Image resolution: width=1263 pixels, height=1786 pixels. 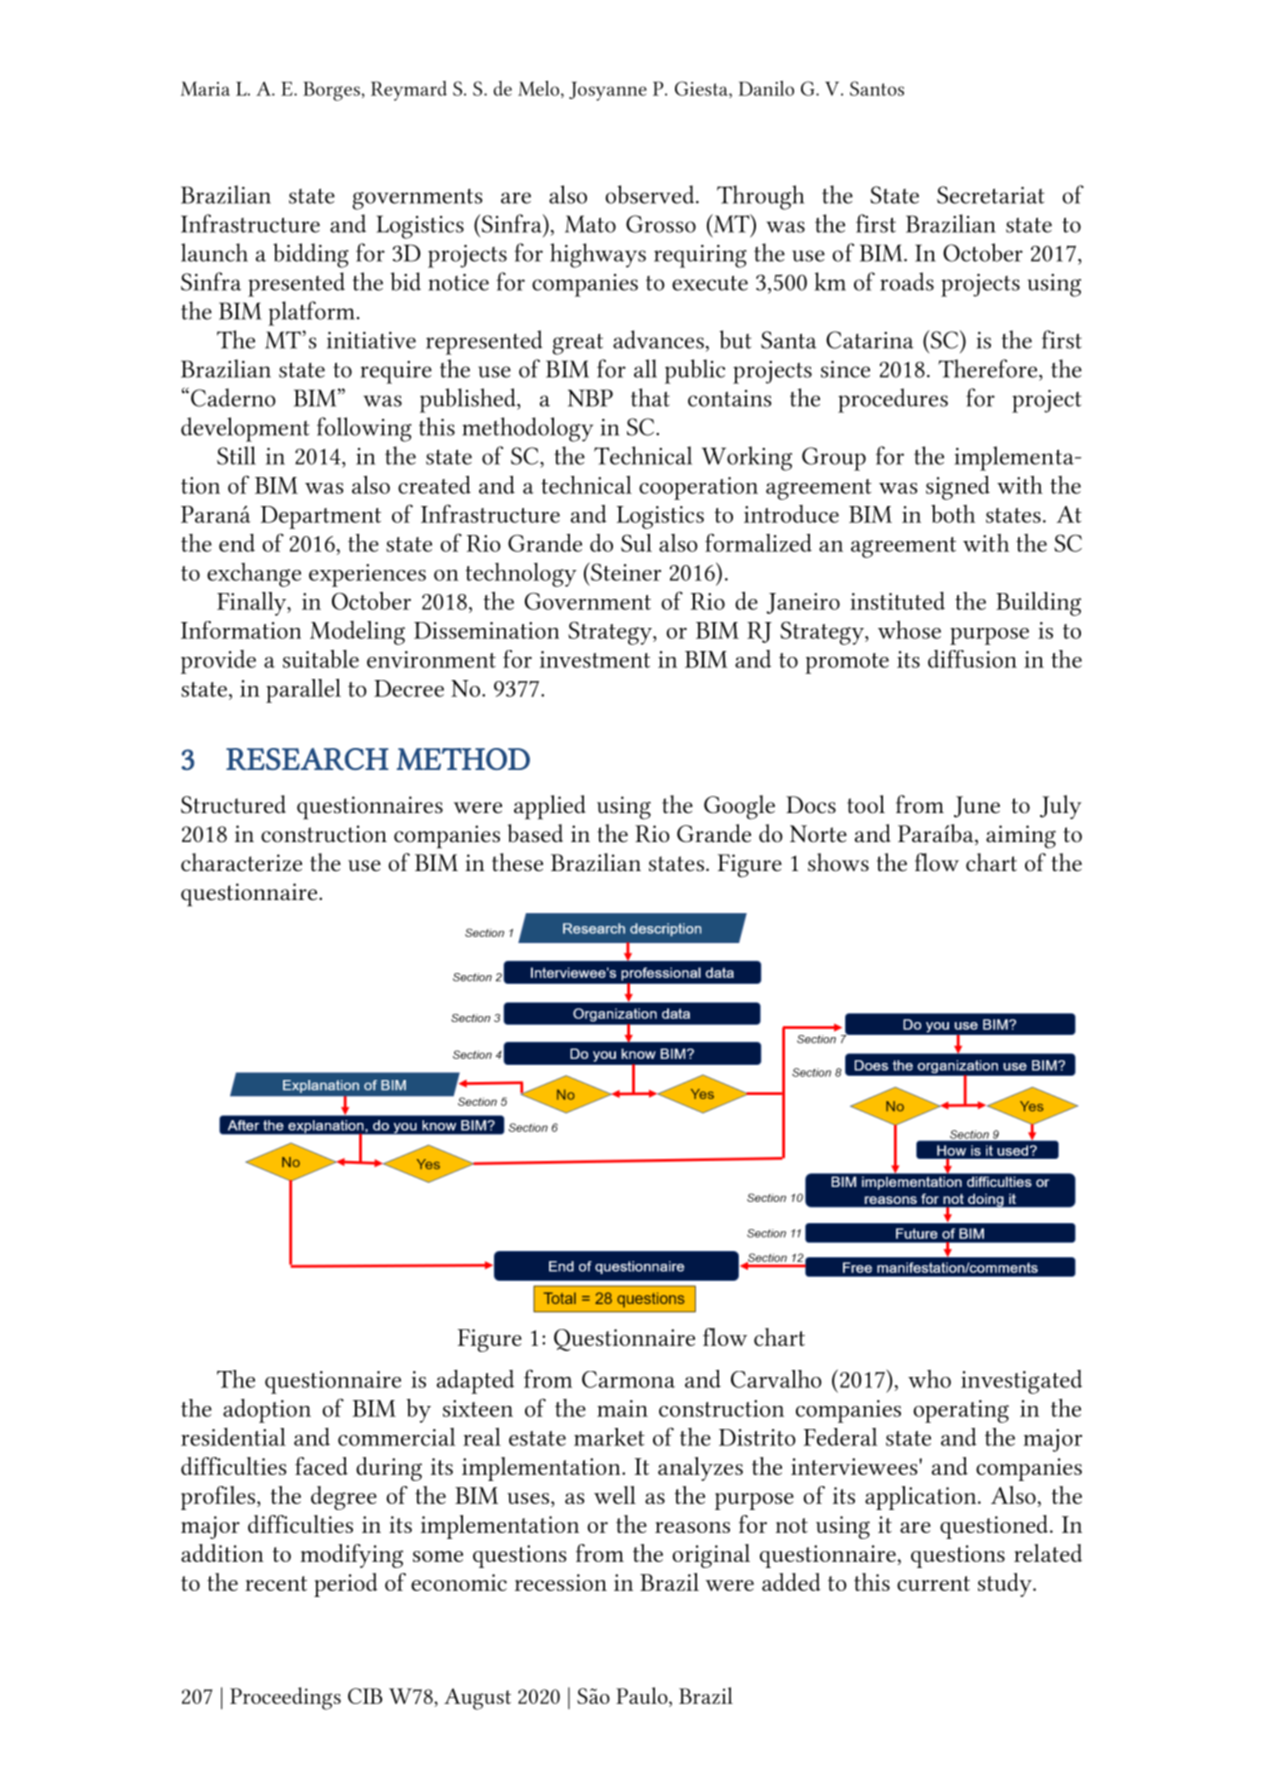 I want to click on adapted, so click(x=475, y=1382).
